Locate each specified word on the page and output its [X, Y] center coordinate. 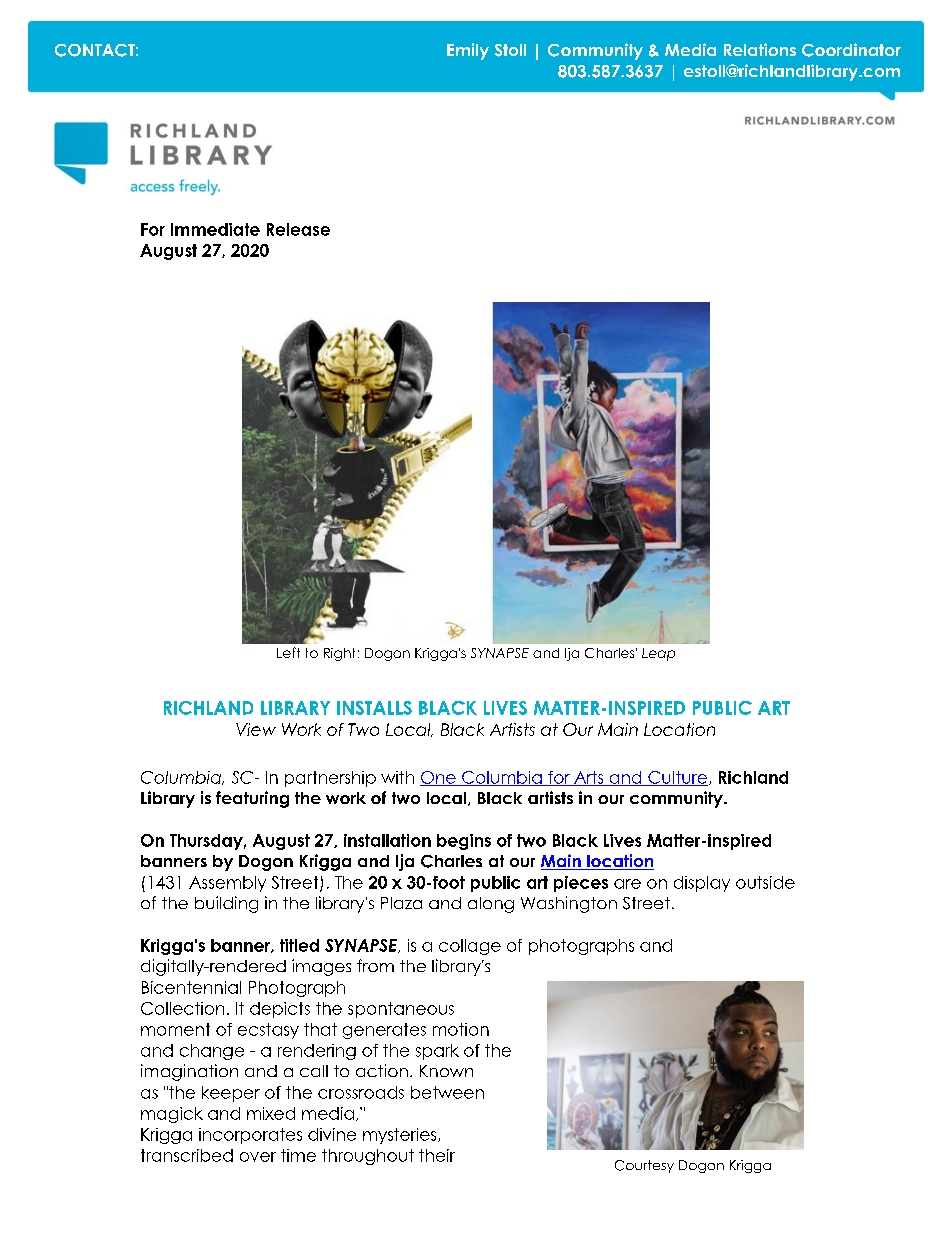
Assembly [227, 884]
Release [298, 229]
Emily [468, 51]
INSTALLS [374, 708]
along [491, 905]
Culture [677, 778]
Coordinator [851, 50]
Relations [760, 49]
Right [339, 654]
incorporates [250, 1136]
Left [288, 652]
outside [765, 882]
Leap [658, 654]
